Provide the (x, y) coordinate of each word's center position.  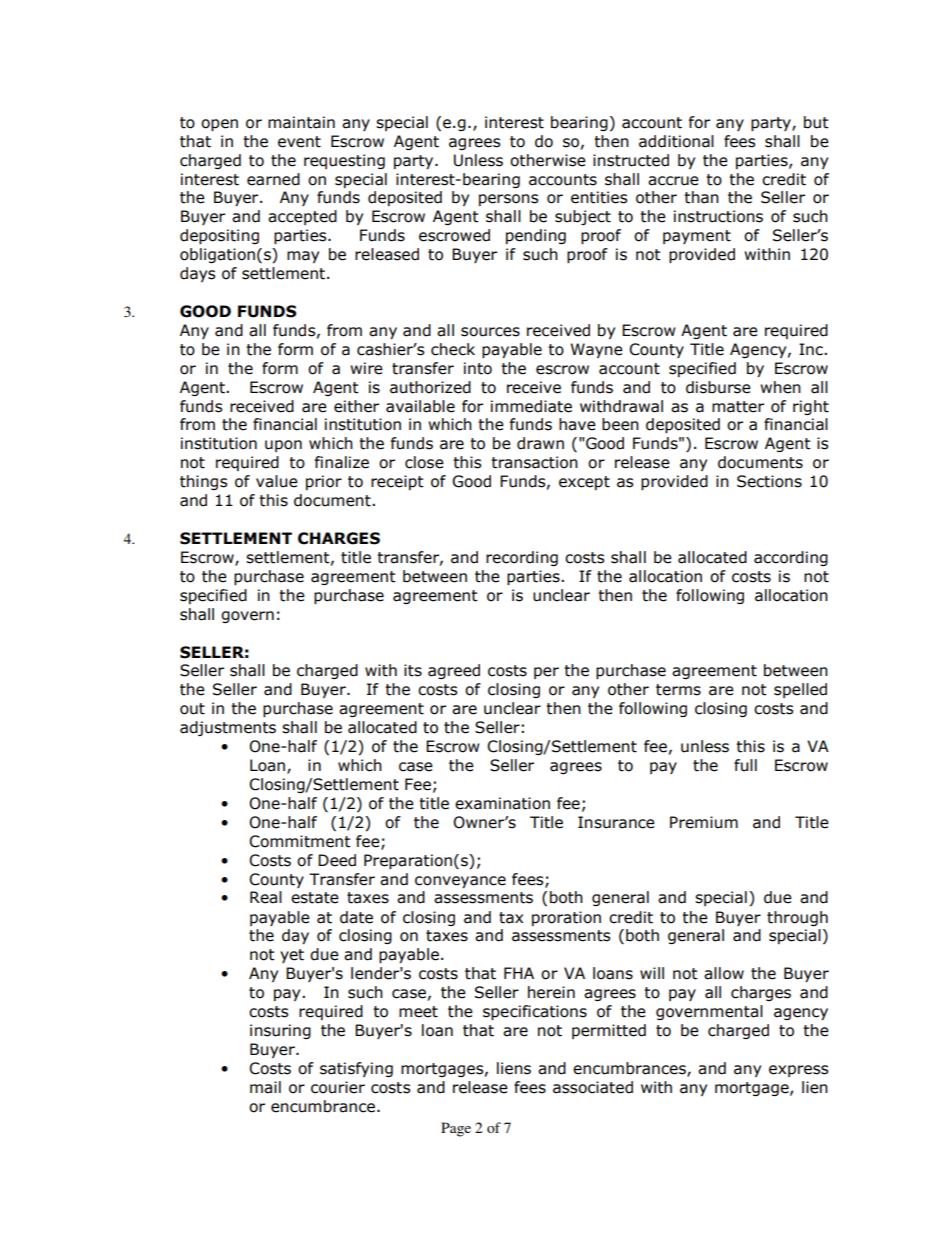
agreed (454, 671)
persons (508, 200)
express (798, 1071)
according (791, 558)
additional (676, 141)
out (192, 709)
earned (273, 179)
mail (265, 1087)
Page (456, 1129)
